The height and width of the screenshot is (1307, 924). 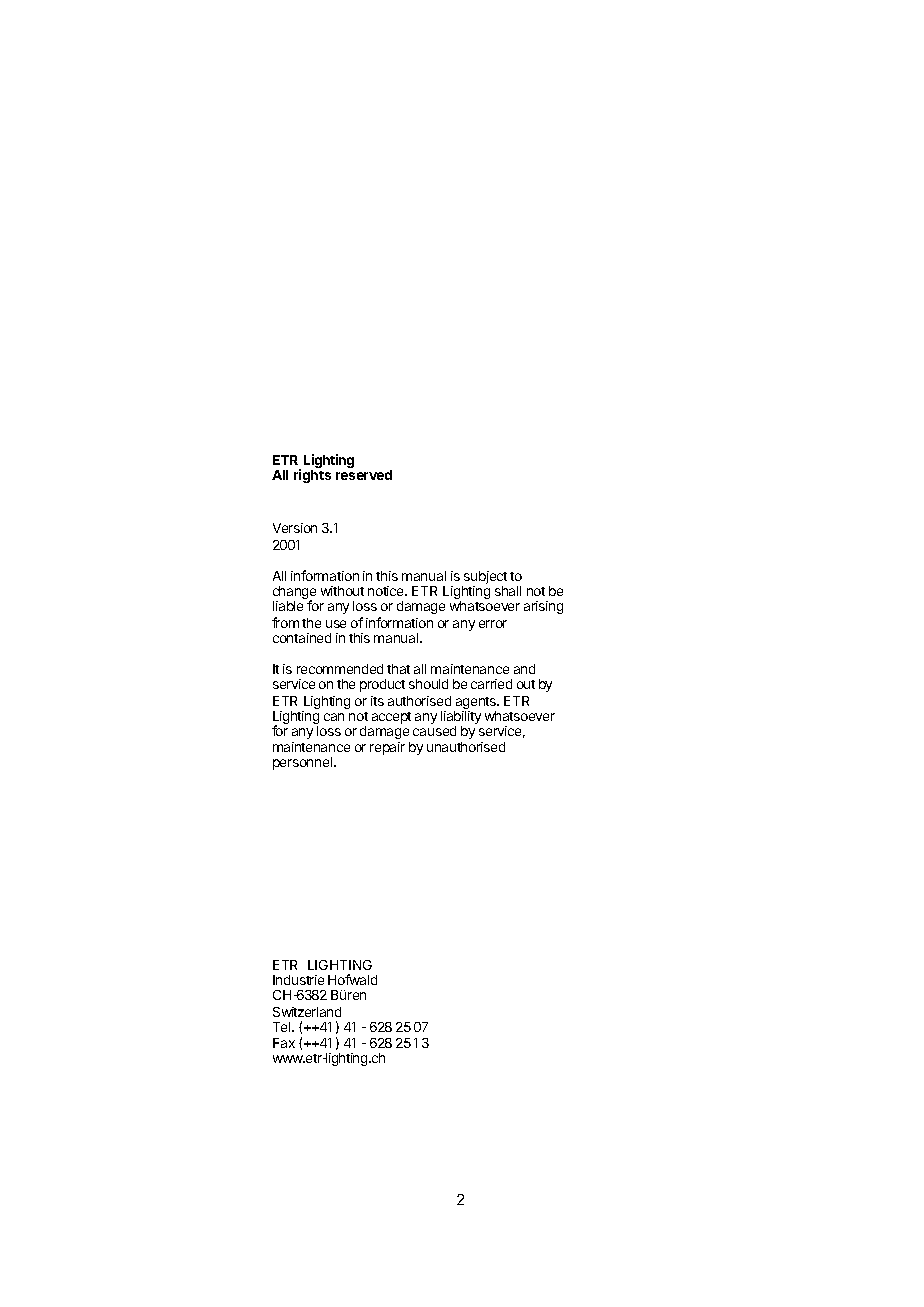 What do you see at coordinates (284, 1043) in the screenshot?
I see `Fax` at bounding box center [284, 1043].
